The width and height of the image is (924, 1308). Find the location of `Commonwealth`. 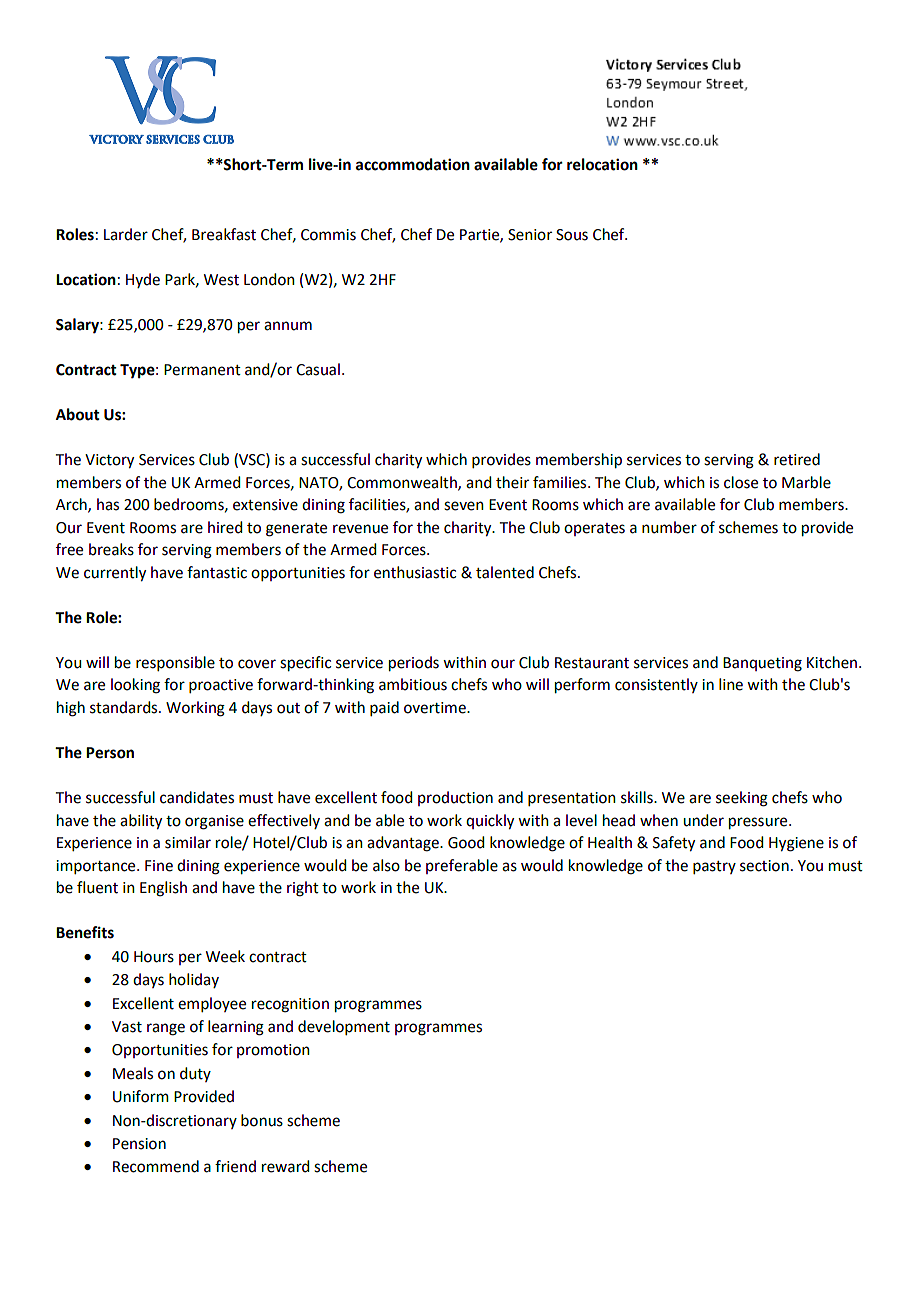

Commonwealth is located at coordinates (403, 483).
